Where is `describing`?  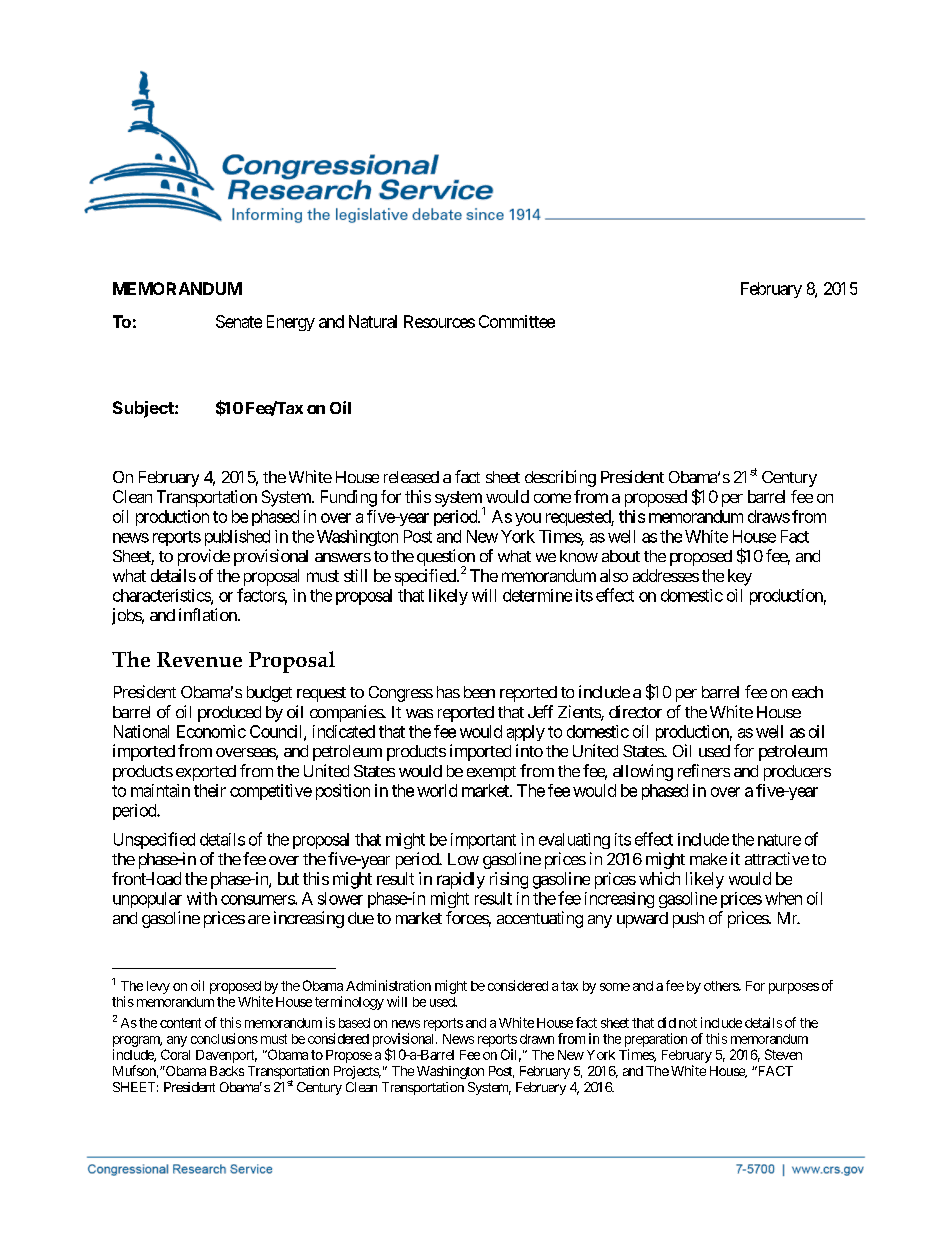 describing is located at coordinates (560, 478).
